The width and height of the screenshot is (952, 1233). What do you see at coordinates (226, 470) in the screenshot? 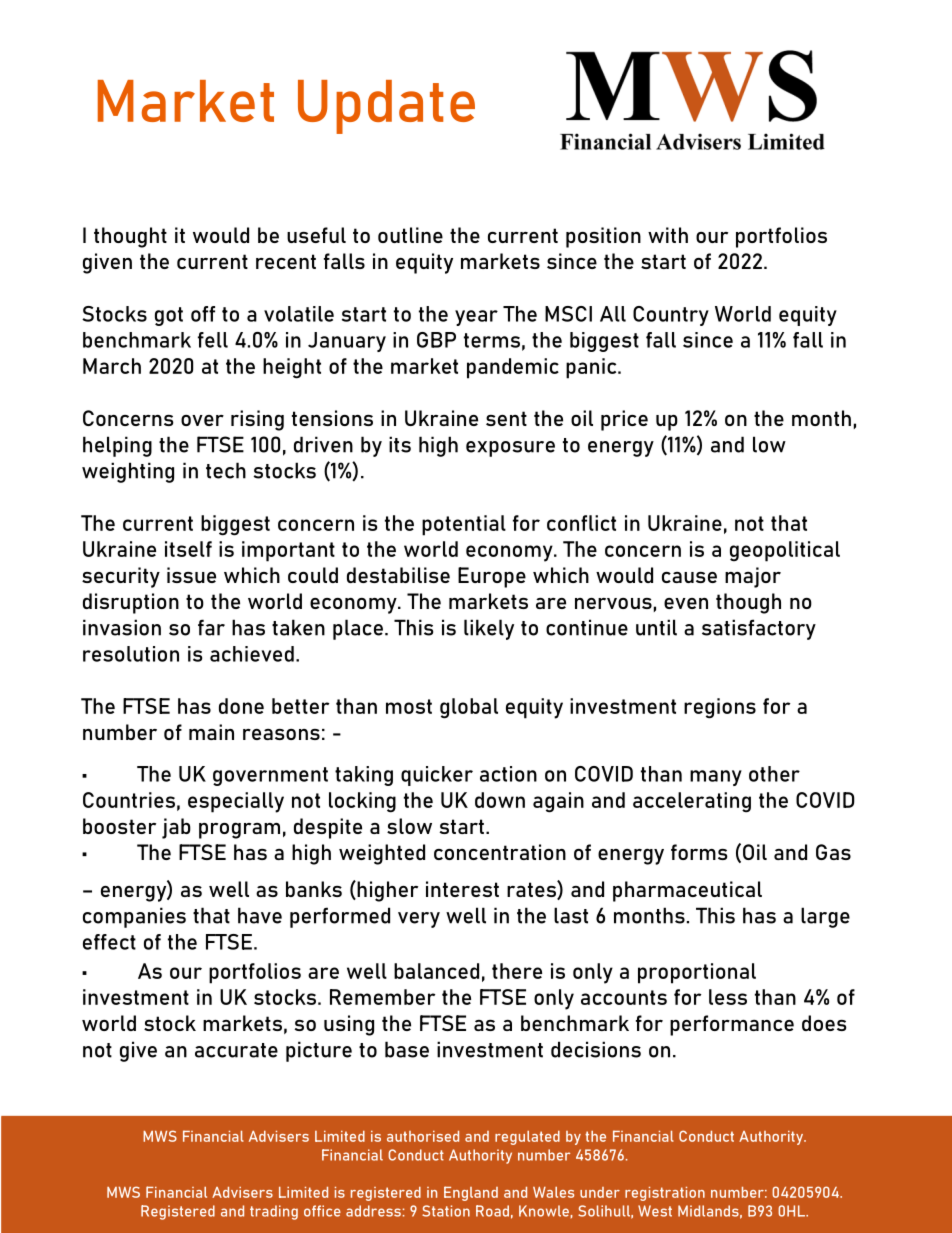
I see `tech` at bounding box center [226, 470].
